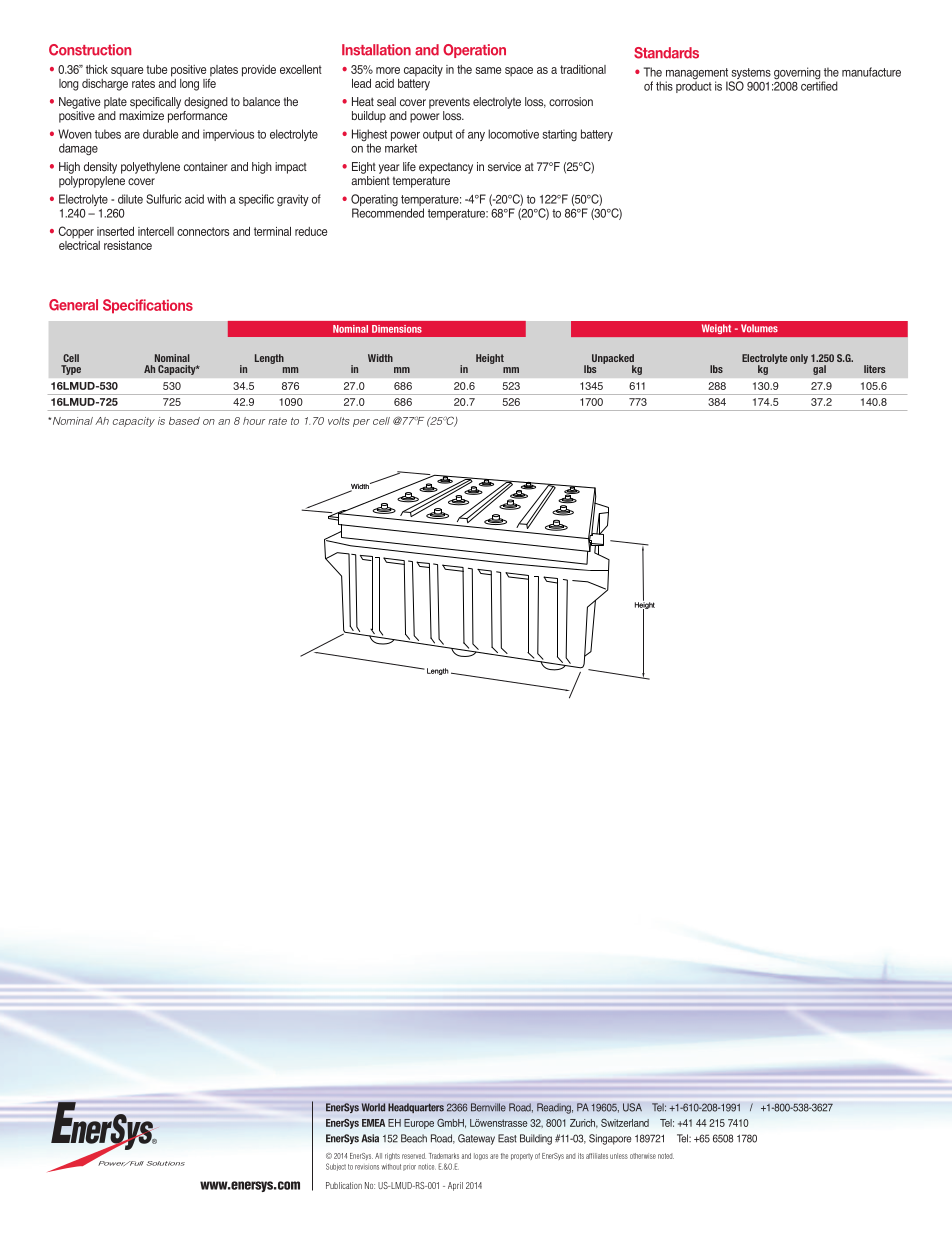 This document has width=952, height=1233. What do you see at coordinates (184, 421) in the document?
I see `based` at bounding box center [184, 421].
